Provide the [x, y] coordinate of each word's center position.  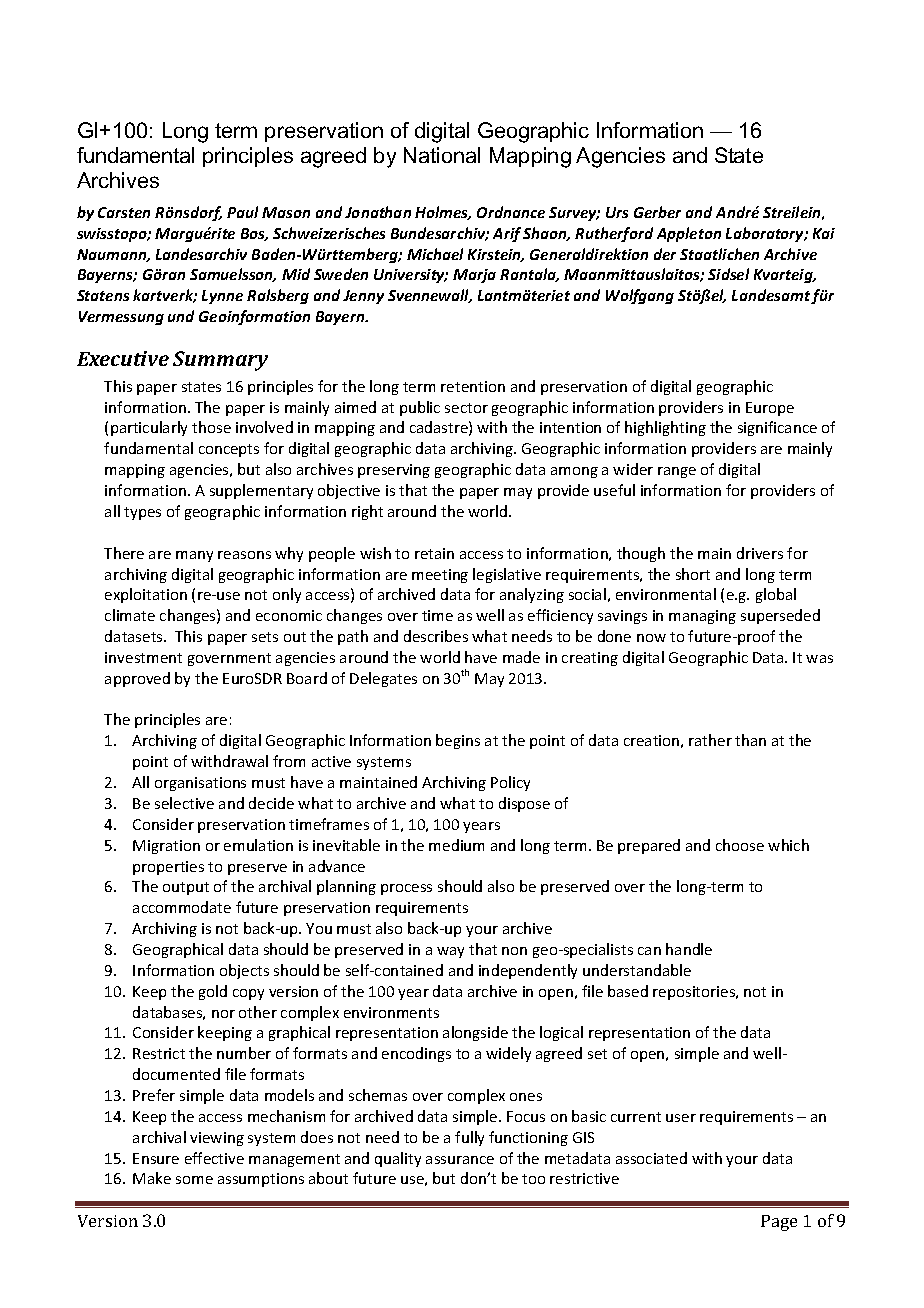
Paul [242, 212]
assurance [460, 1160]
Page [779, 1223]
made [521, 657]
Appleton [689, 234]
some [194, 1180]
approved [137, 679]
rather [710, 740]
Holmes [443, 213]
